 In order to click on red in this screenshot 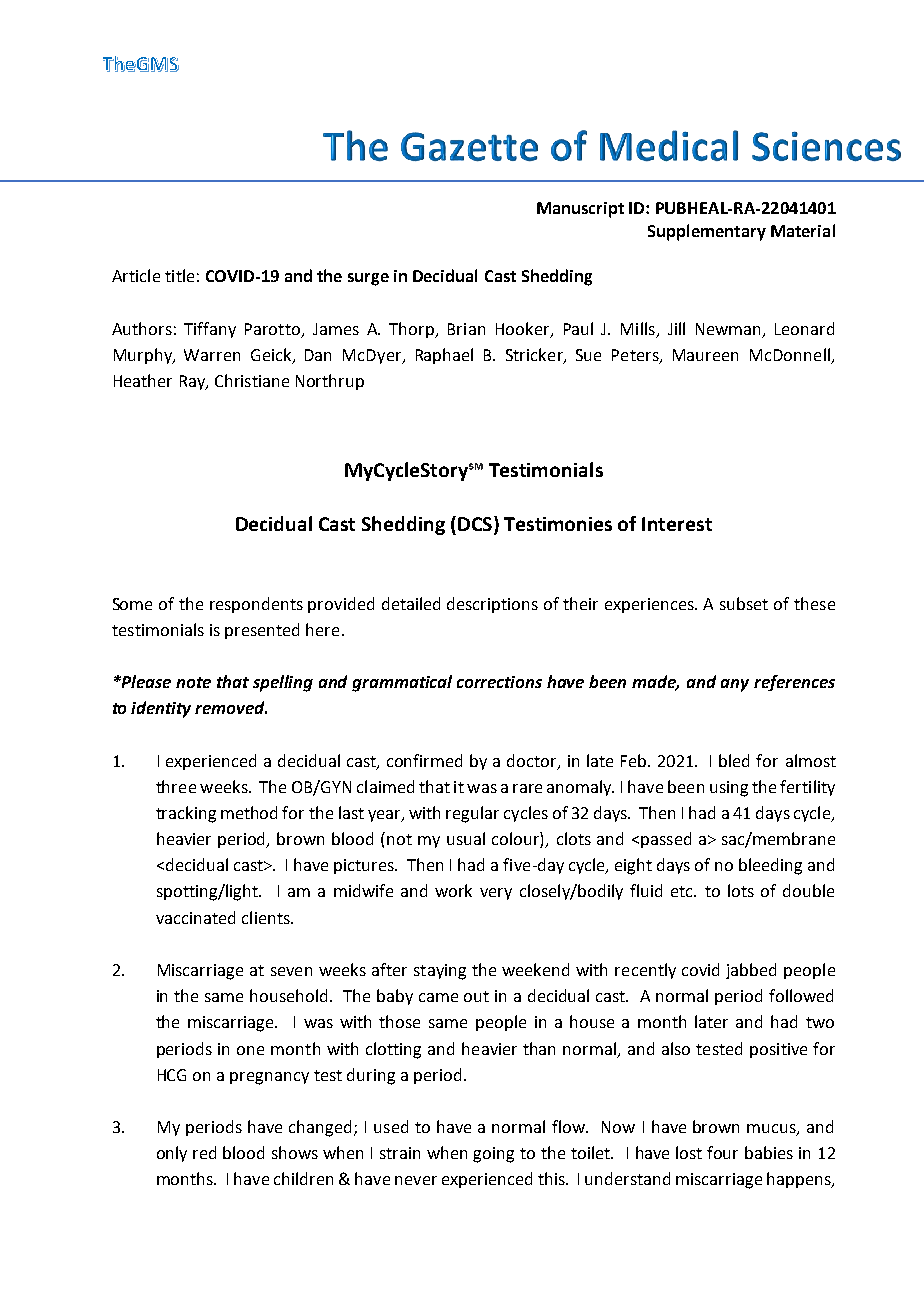, I will do `click(204, 1152)`.
